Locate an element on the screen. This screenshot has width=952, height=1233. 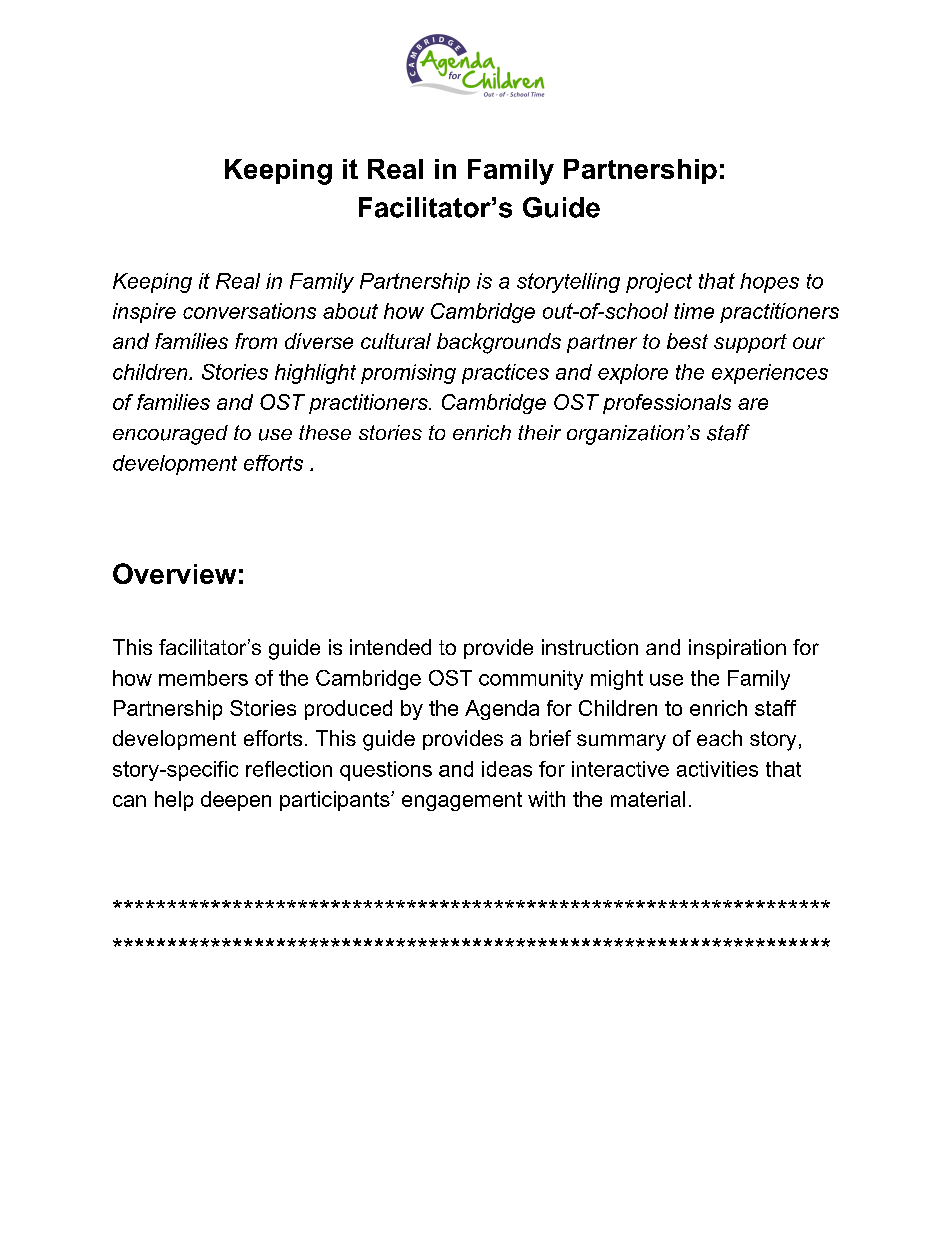
Overview is located at coordinates (174, 573).
